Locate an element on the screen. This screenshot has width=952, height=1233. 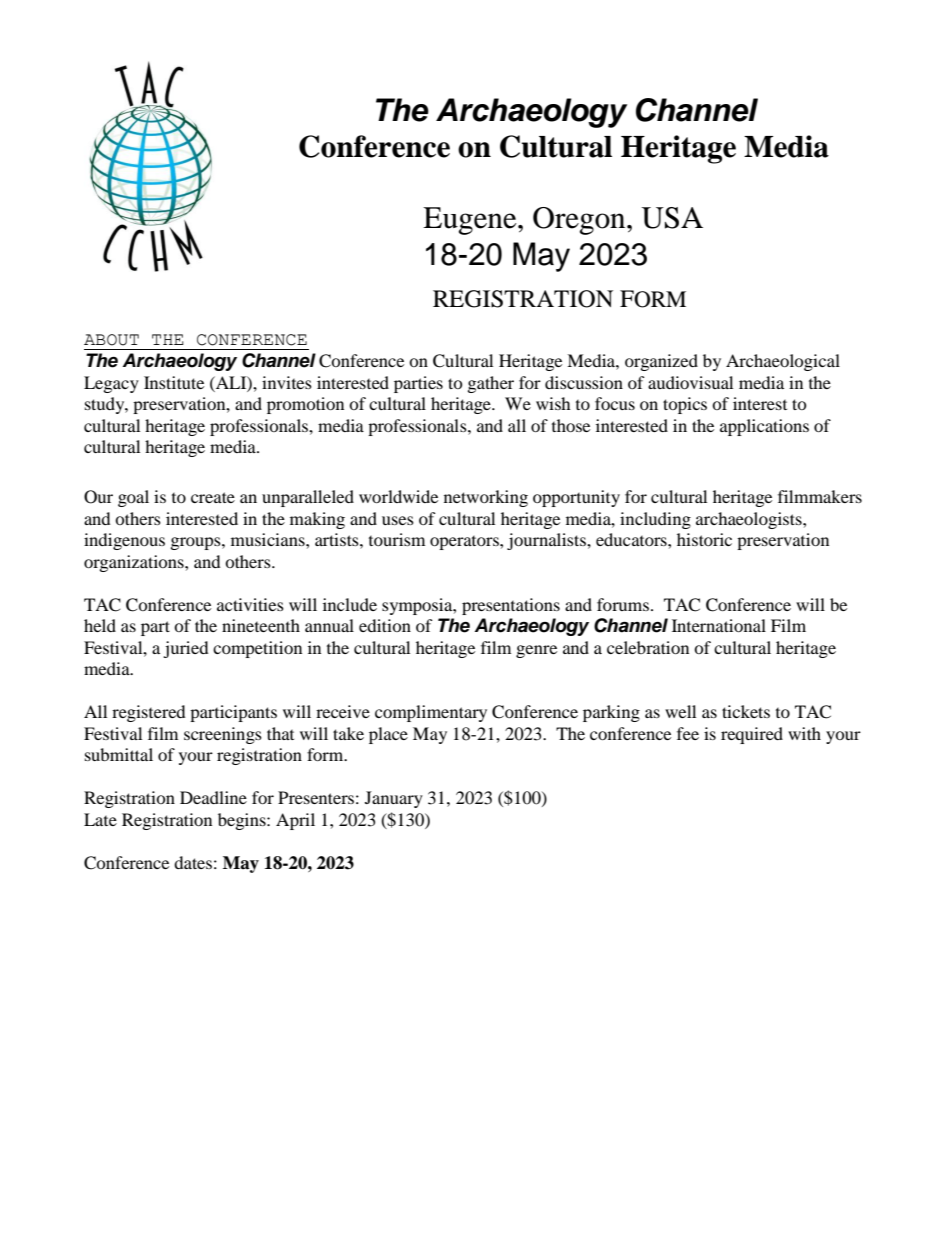
International is located at coordinates (719, 625).
